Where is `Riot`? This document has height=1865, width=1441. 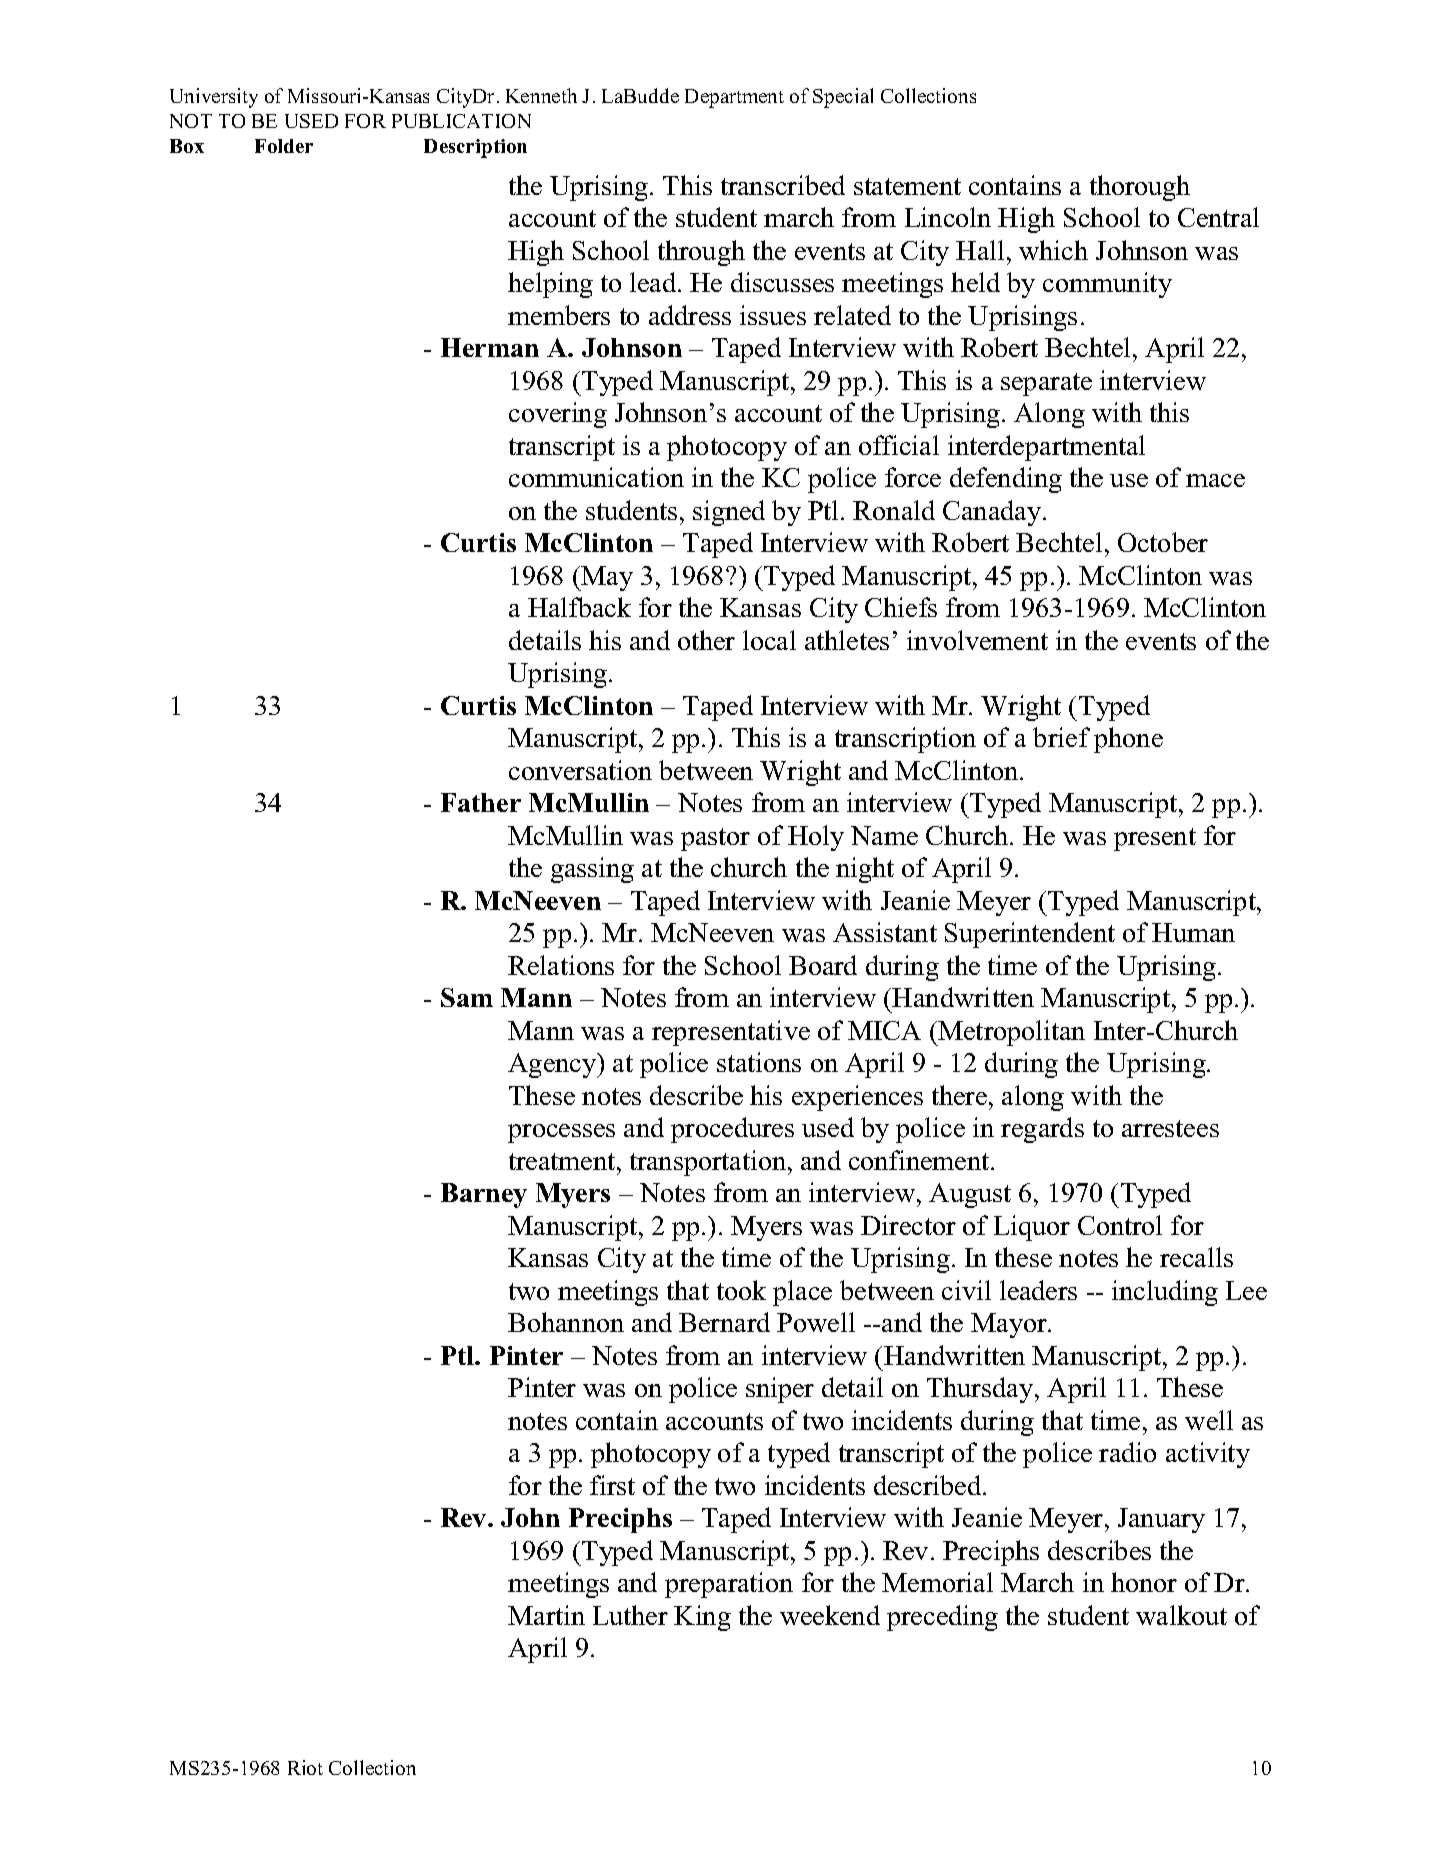 Riot is located at coordinates (305, 1767).
